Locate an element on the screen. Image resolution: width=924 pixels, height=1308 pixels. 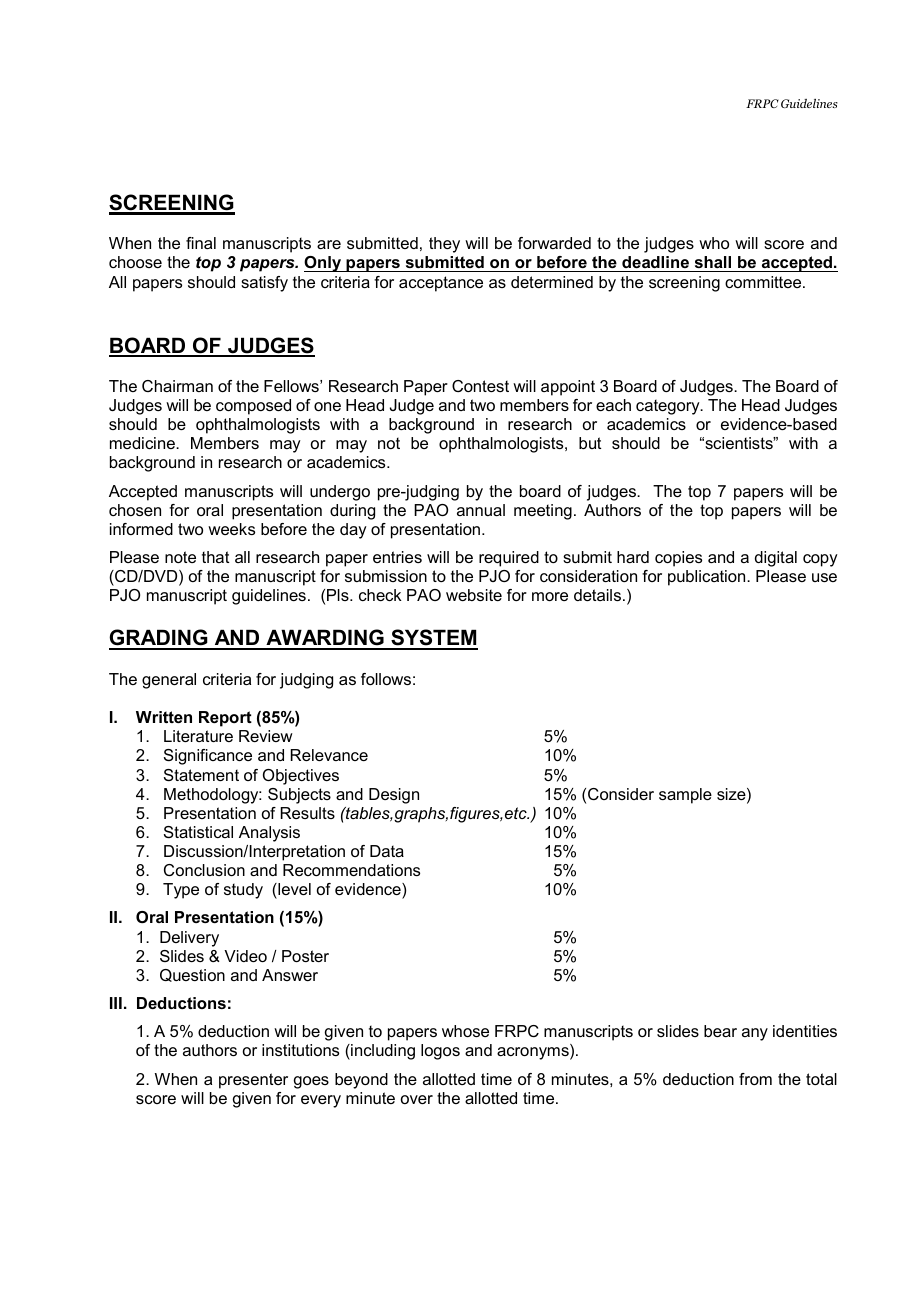
presenter is located at coordinates (253, 1081).
